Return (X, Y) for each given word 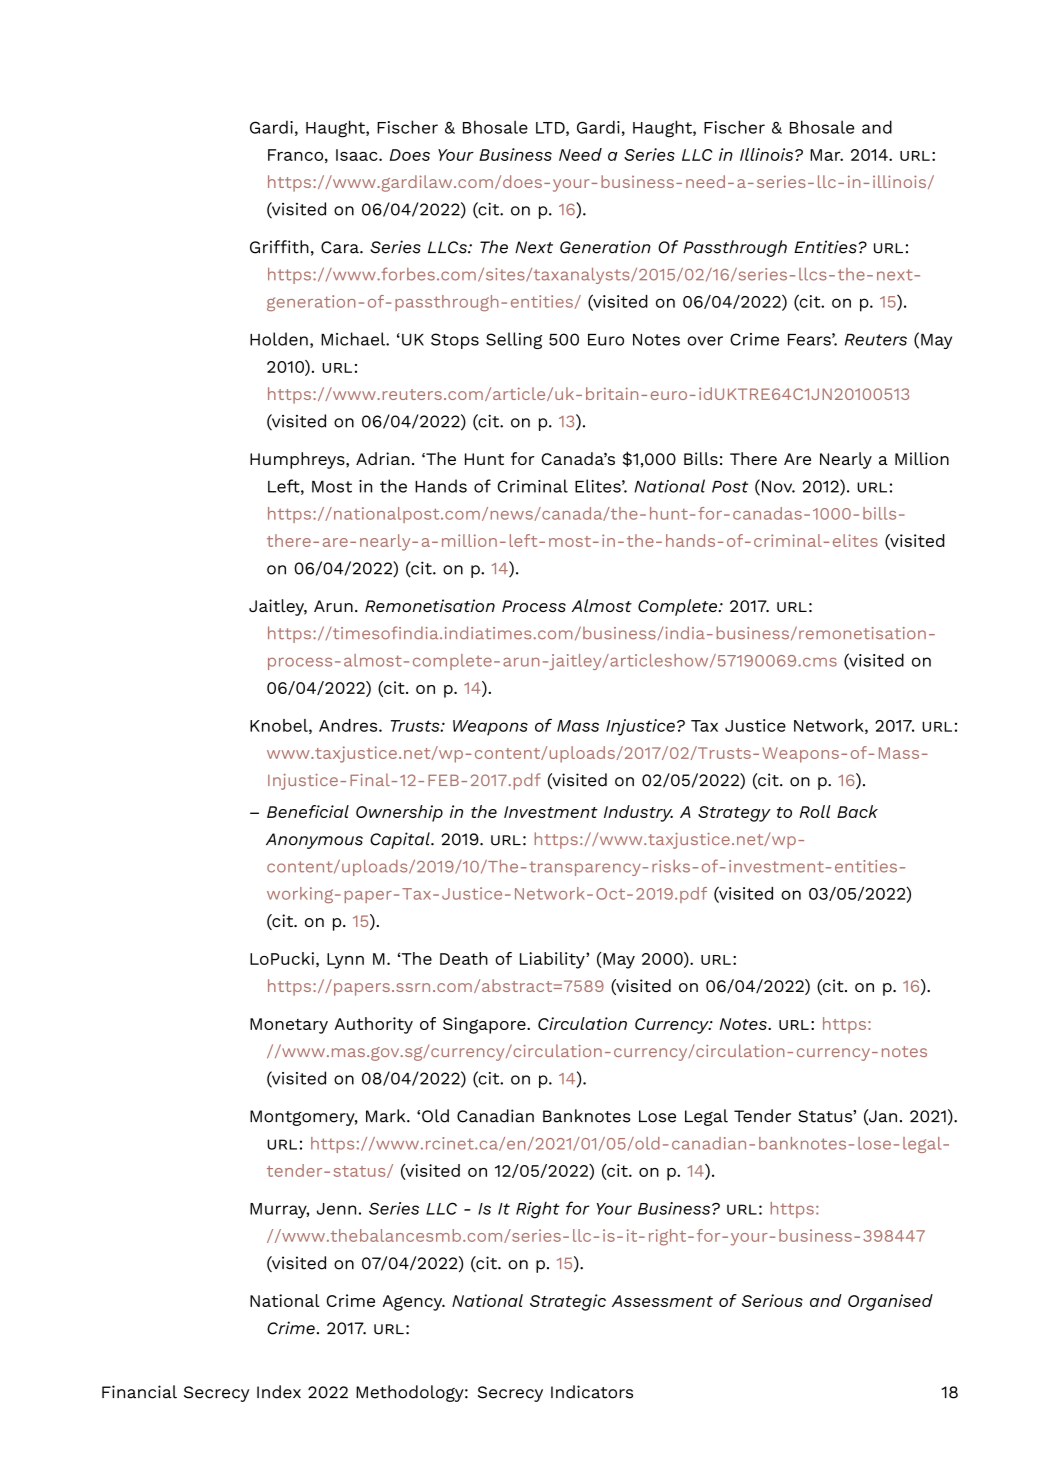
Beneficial (308, 811)
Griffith (279, 247)
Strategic (568, 1302)
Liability (553, 960)
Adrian (383, 458)
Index (279, 1392)
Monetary (289, 1026)
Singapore (485, 1025)
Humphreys (298, 460)
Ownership (399, 813)
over (705, 341)
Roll (815, 811)
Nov (778, 487)
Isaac (358, 155)
